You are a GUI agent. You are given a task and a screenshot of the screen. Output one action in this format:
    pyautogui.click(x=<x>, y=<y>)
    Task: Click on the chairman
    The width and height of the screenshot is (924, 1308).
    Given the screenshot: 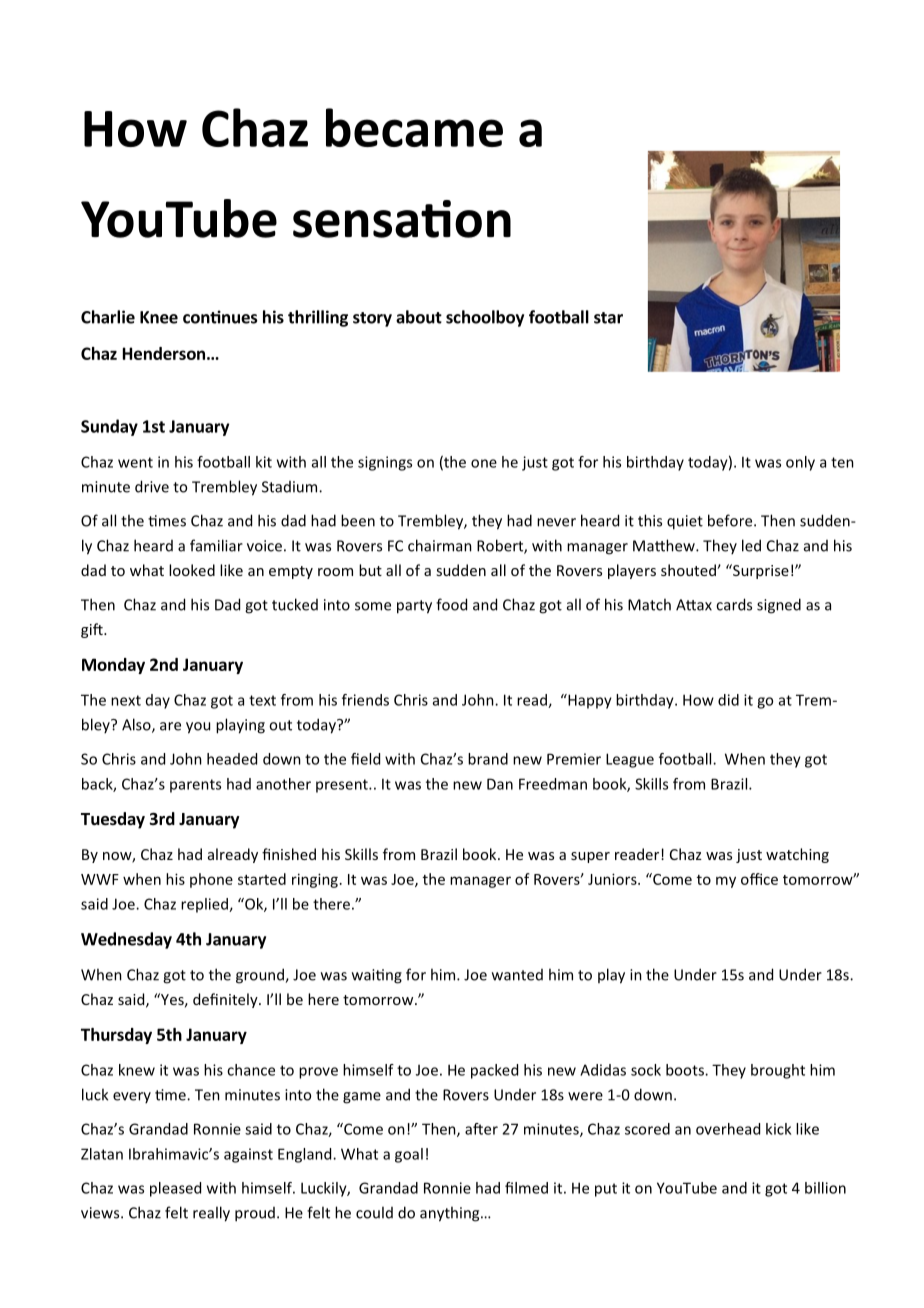 What is the action you would take?
    pyautogui.click(x=440, y=545)
